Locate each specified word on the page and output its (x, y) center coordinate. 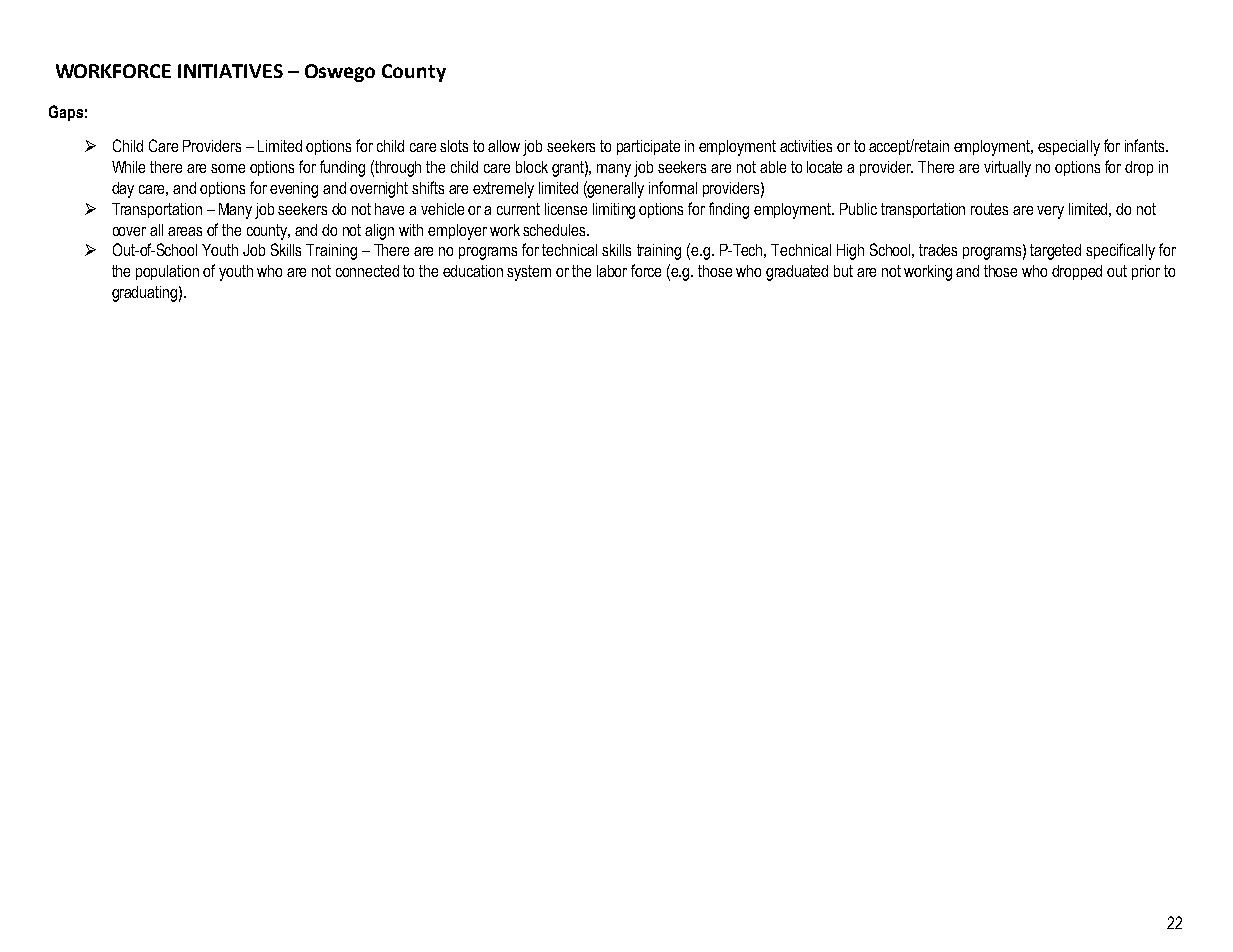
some (228, 168)
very (1050, 212)
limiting (614, 211)
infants (1146, 145)
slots (454, 146)
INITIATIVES (230, 71)
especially (1069, 148)
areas (185, 231)
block (532, 167)
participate (648, 147)
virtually (1007, 169)
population (167, 272)
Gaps (66, 113)
